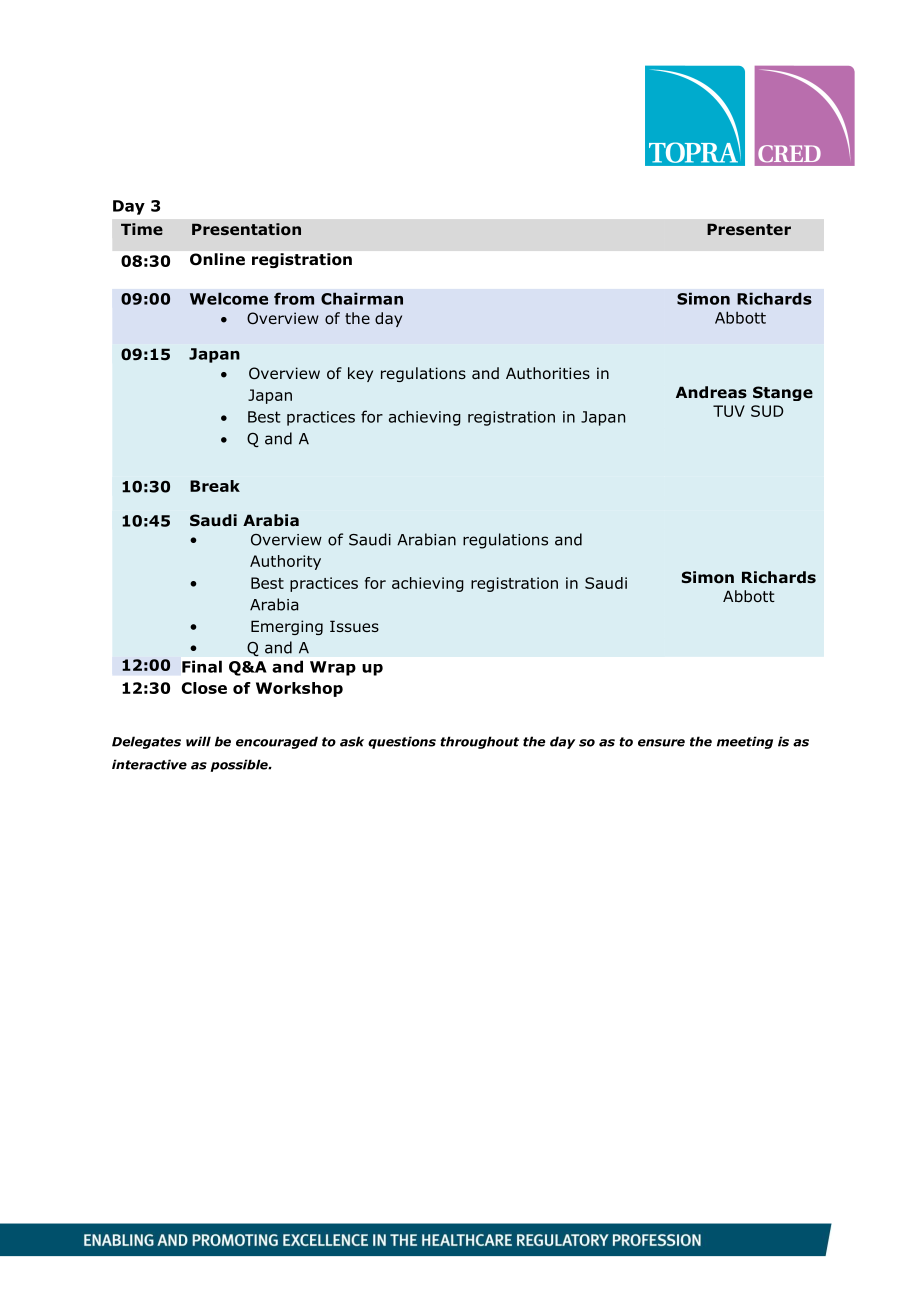 The height and width of the screenshot is (1307, 924). What do you see at coordinates (198, 741) in the screenshot?
I see `will` at bounding box center [198, 741].
